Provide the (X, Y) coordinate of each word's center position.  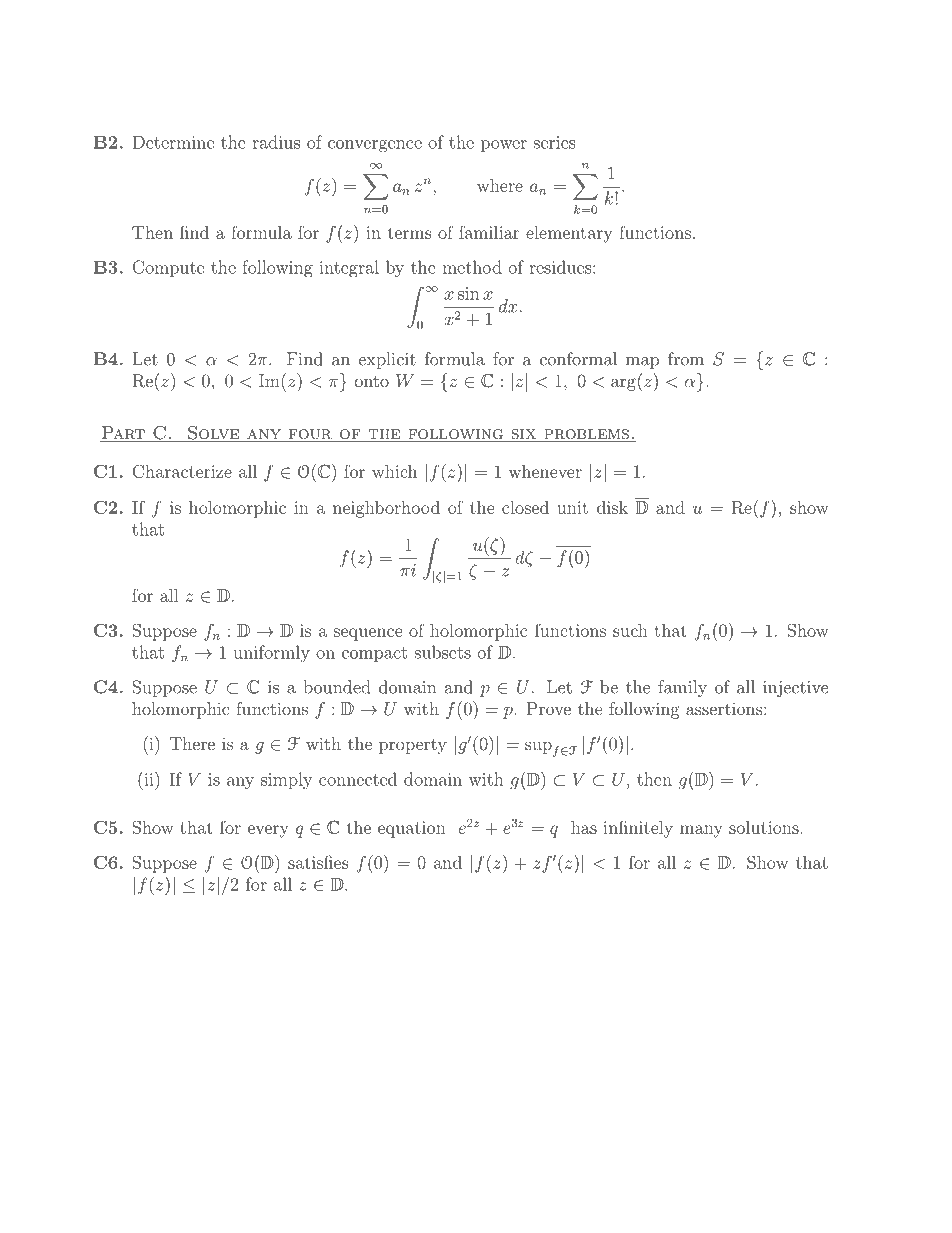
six (523, 435)
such (630, 630)
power (504, 146)
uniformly (271, 653)
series (555, 142)
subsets (443, 652)
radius (276, 142)
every (268, 831)
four (310, 435)
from (686, 359)
